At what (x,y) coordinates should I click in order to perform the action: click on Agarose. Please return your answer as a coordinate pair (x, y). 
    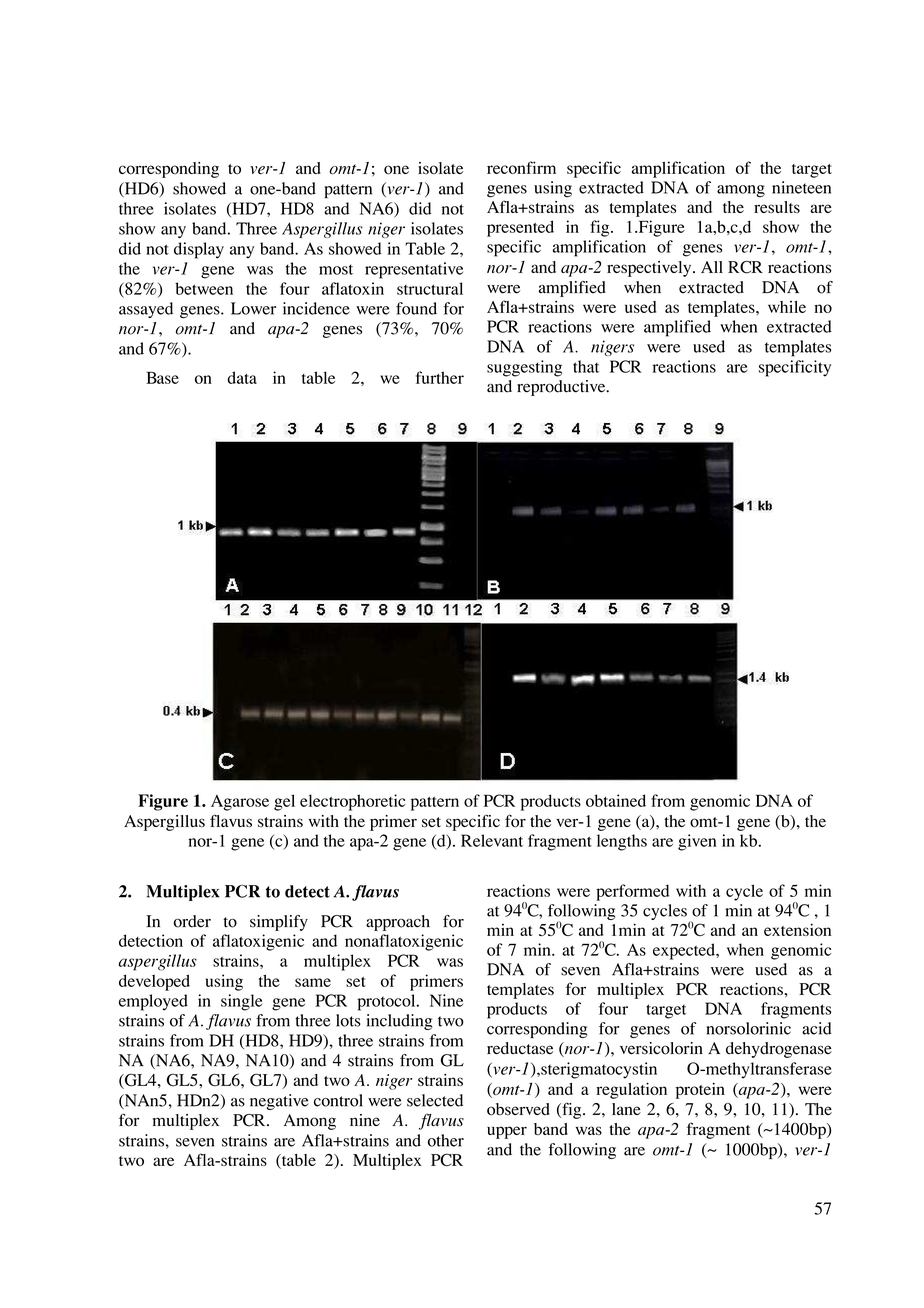
    Looking at the image, I should click on (240, 803).
